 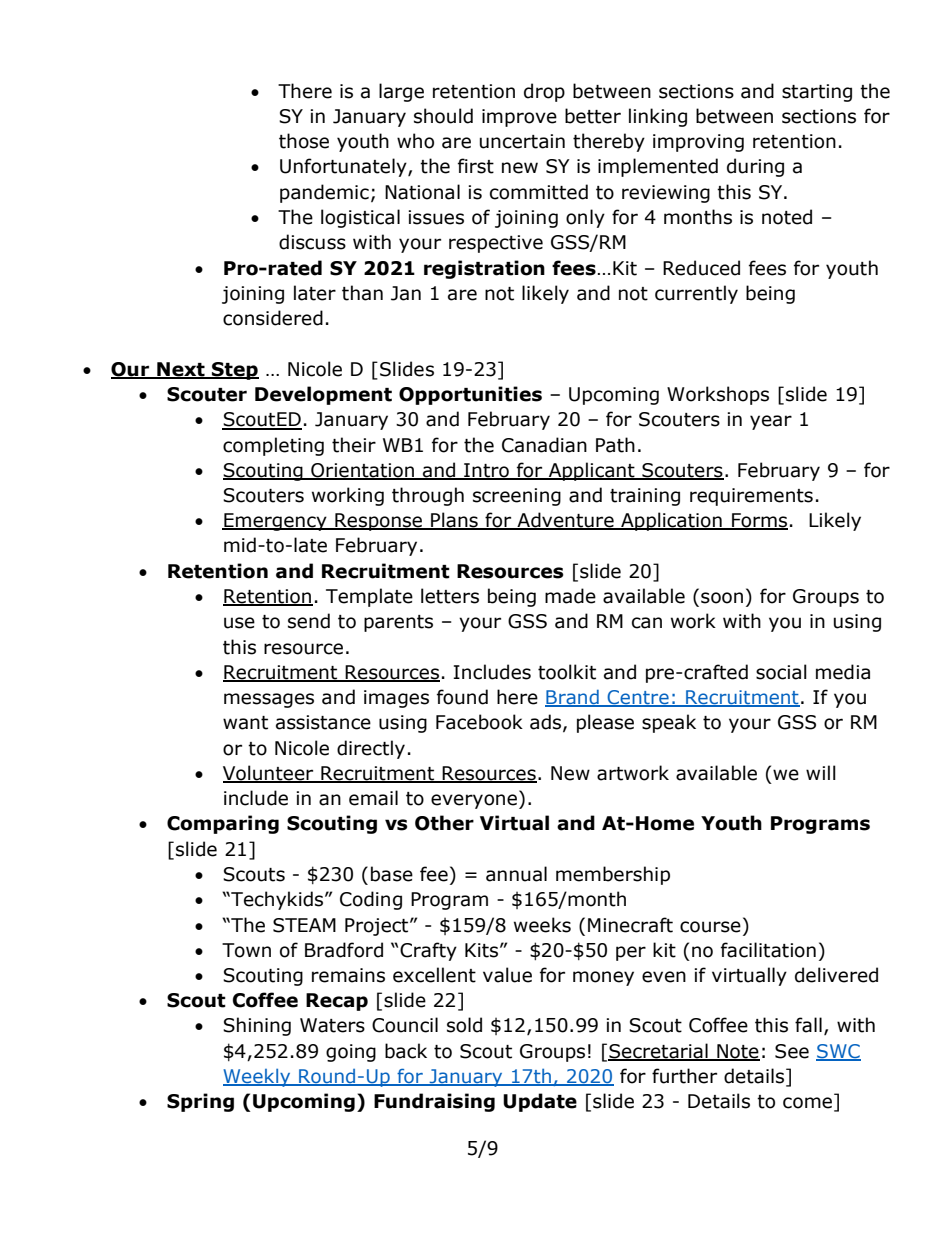 I want to click on use, so click(x=239, y=623).
